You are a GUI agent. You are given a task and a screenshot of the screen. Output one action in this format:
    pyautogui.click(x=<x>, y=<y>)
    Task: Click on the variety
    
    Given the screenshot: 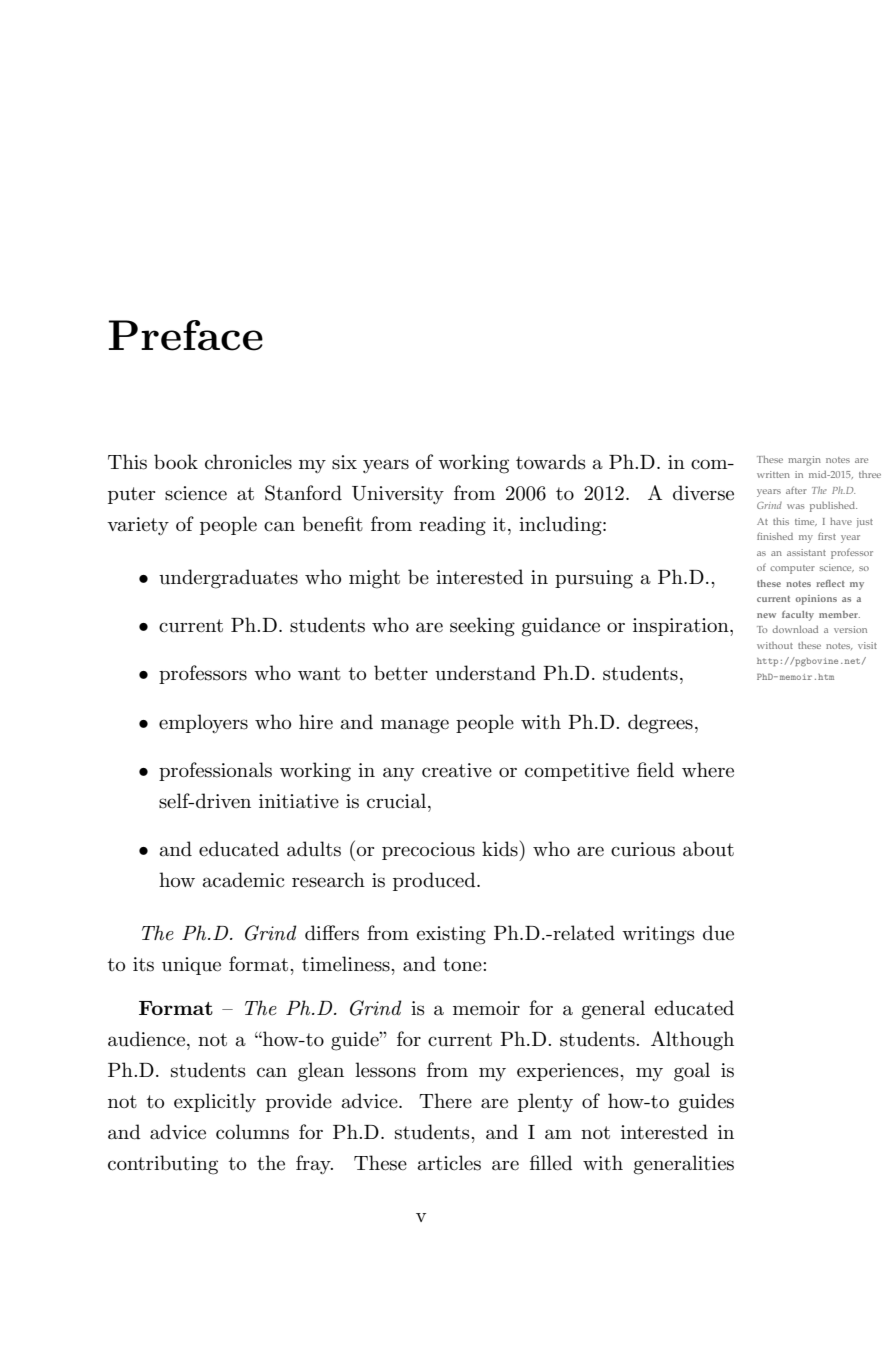 What is the action you would take?
    pyautogui.click(x=138, y=526)
